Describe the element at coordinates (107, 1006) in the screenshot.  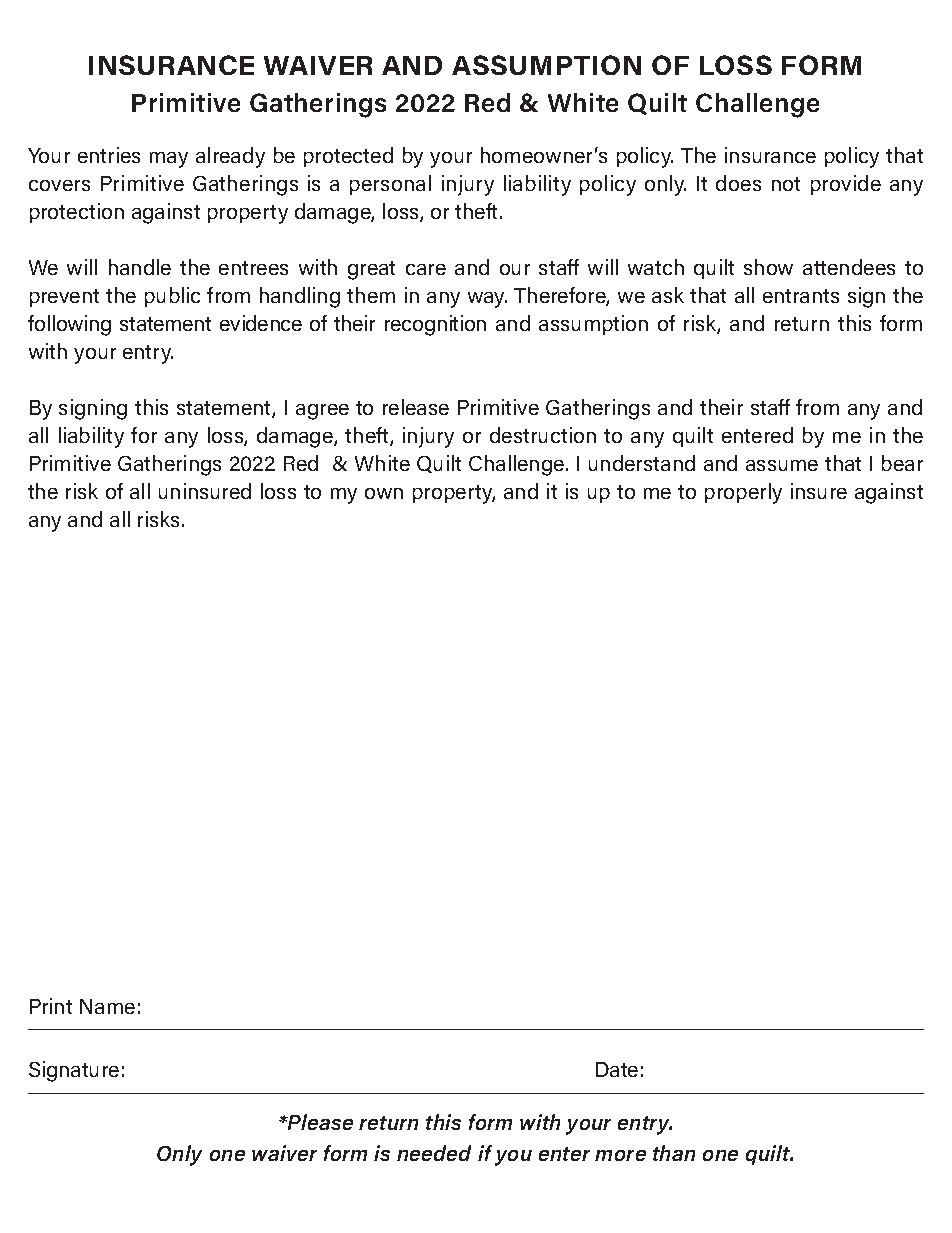
I see `Name` at that location.
